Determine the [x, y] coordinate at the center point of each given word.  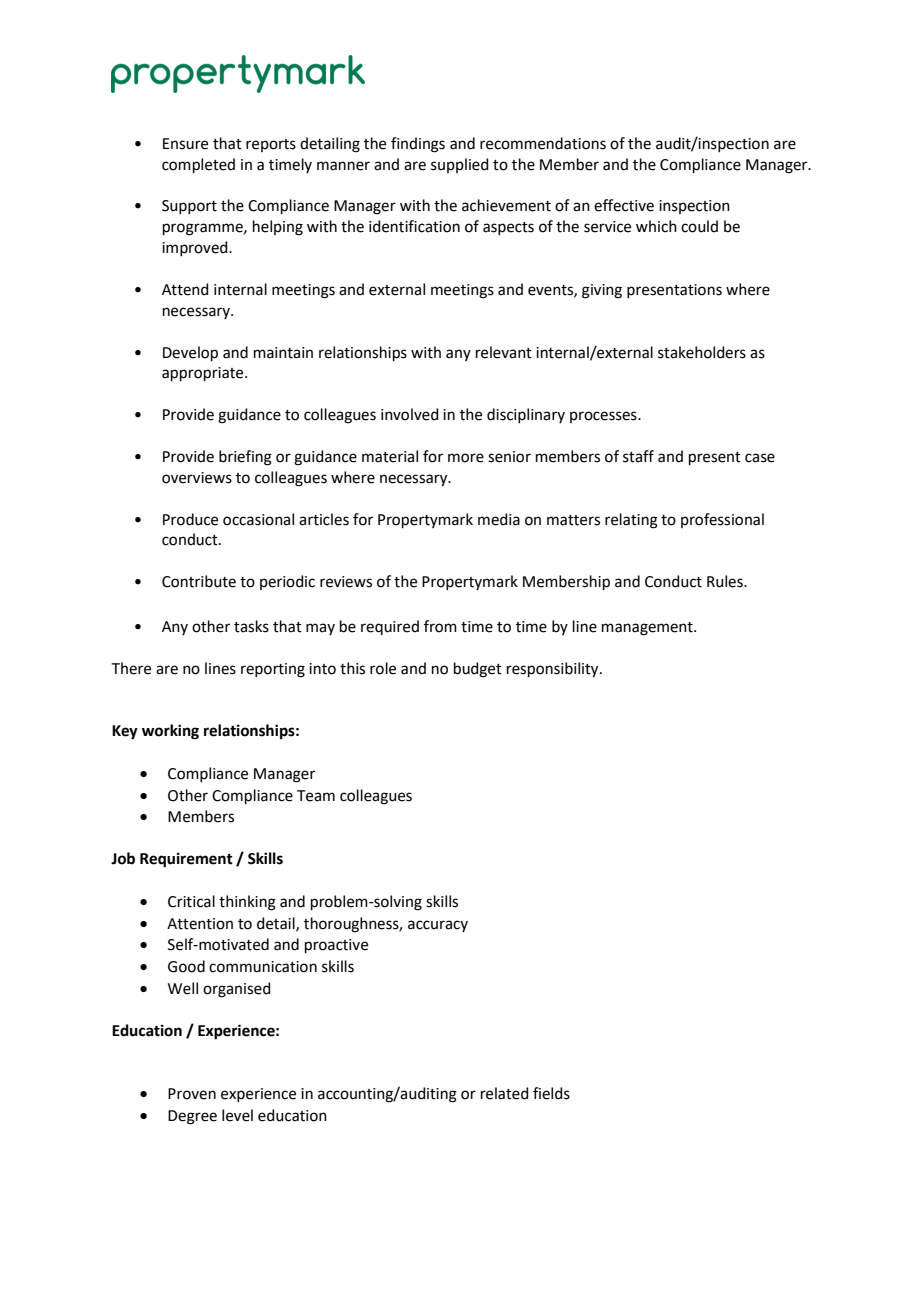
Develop [190, 353]
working [170, 732]
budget [478, 670]
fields [551, 1093]
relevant [504, 352]
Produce [190, 519]
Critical [191, 901]
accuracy [438, 926]
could [699, 226]
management [648, 629]
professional [722, 520]
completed [198, 165]
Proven [192, 1094]
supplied [460, 165]
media [499, 519]
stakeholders [702, 352]
